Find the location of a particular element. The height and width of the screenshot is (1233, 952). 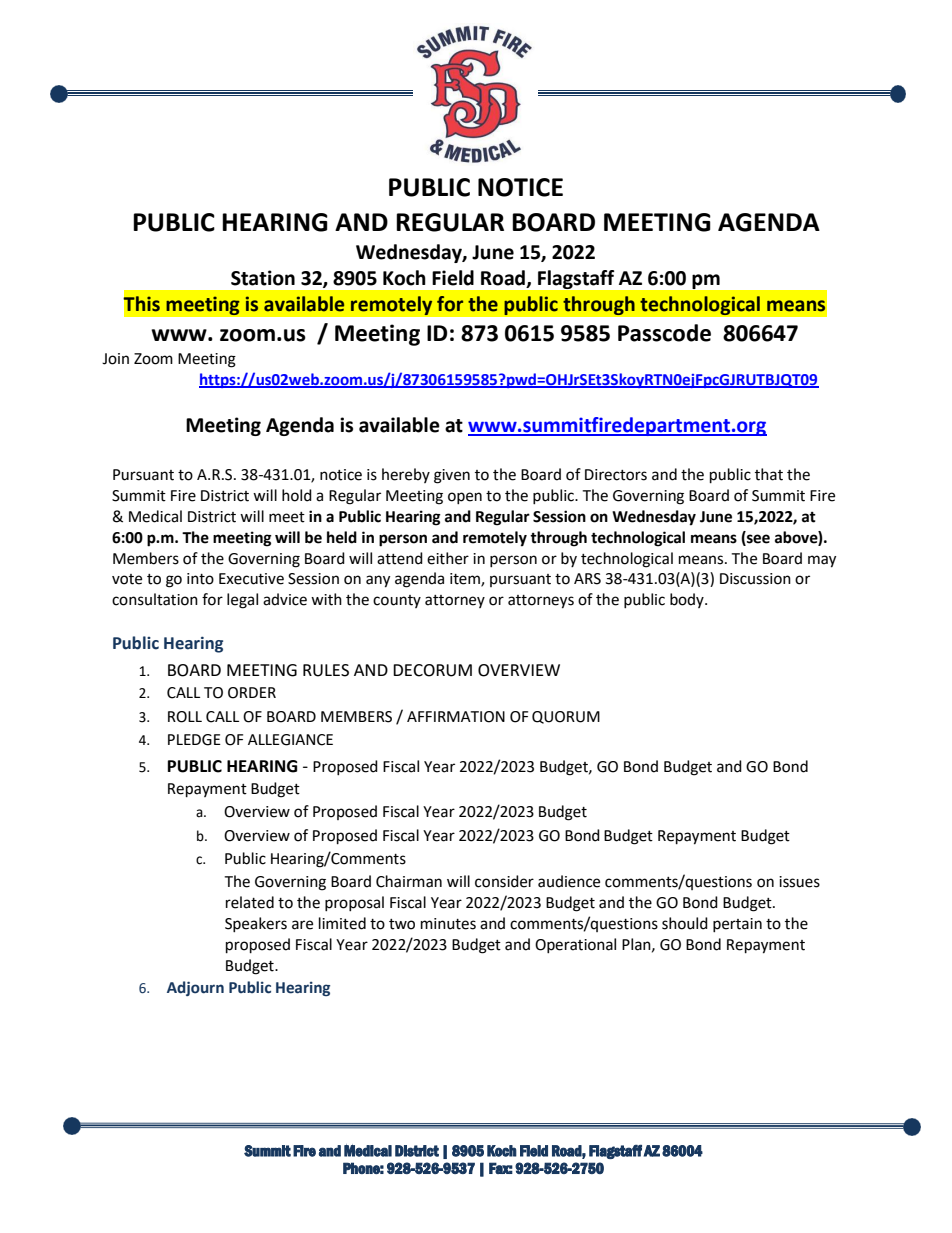

Passcode is located at coordinates (664, 333).
